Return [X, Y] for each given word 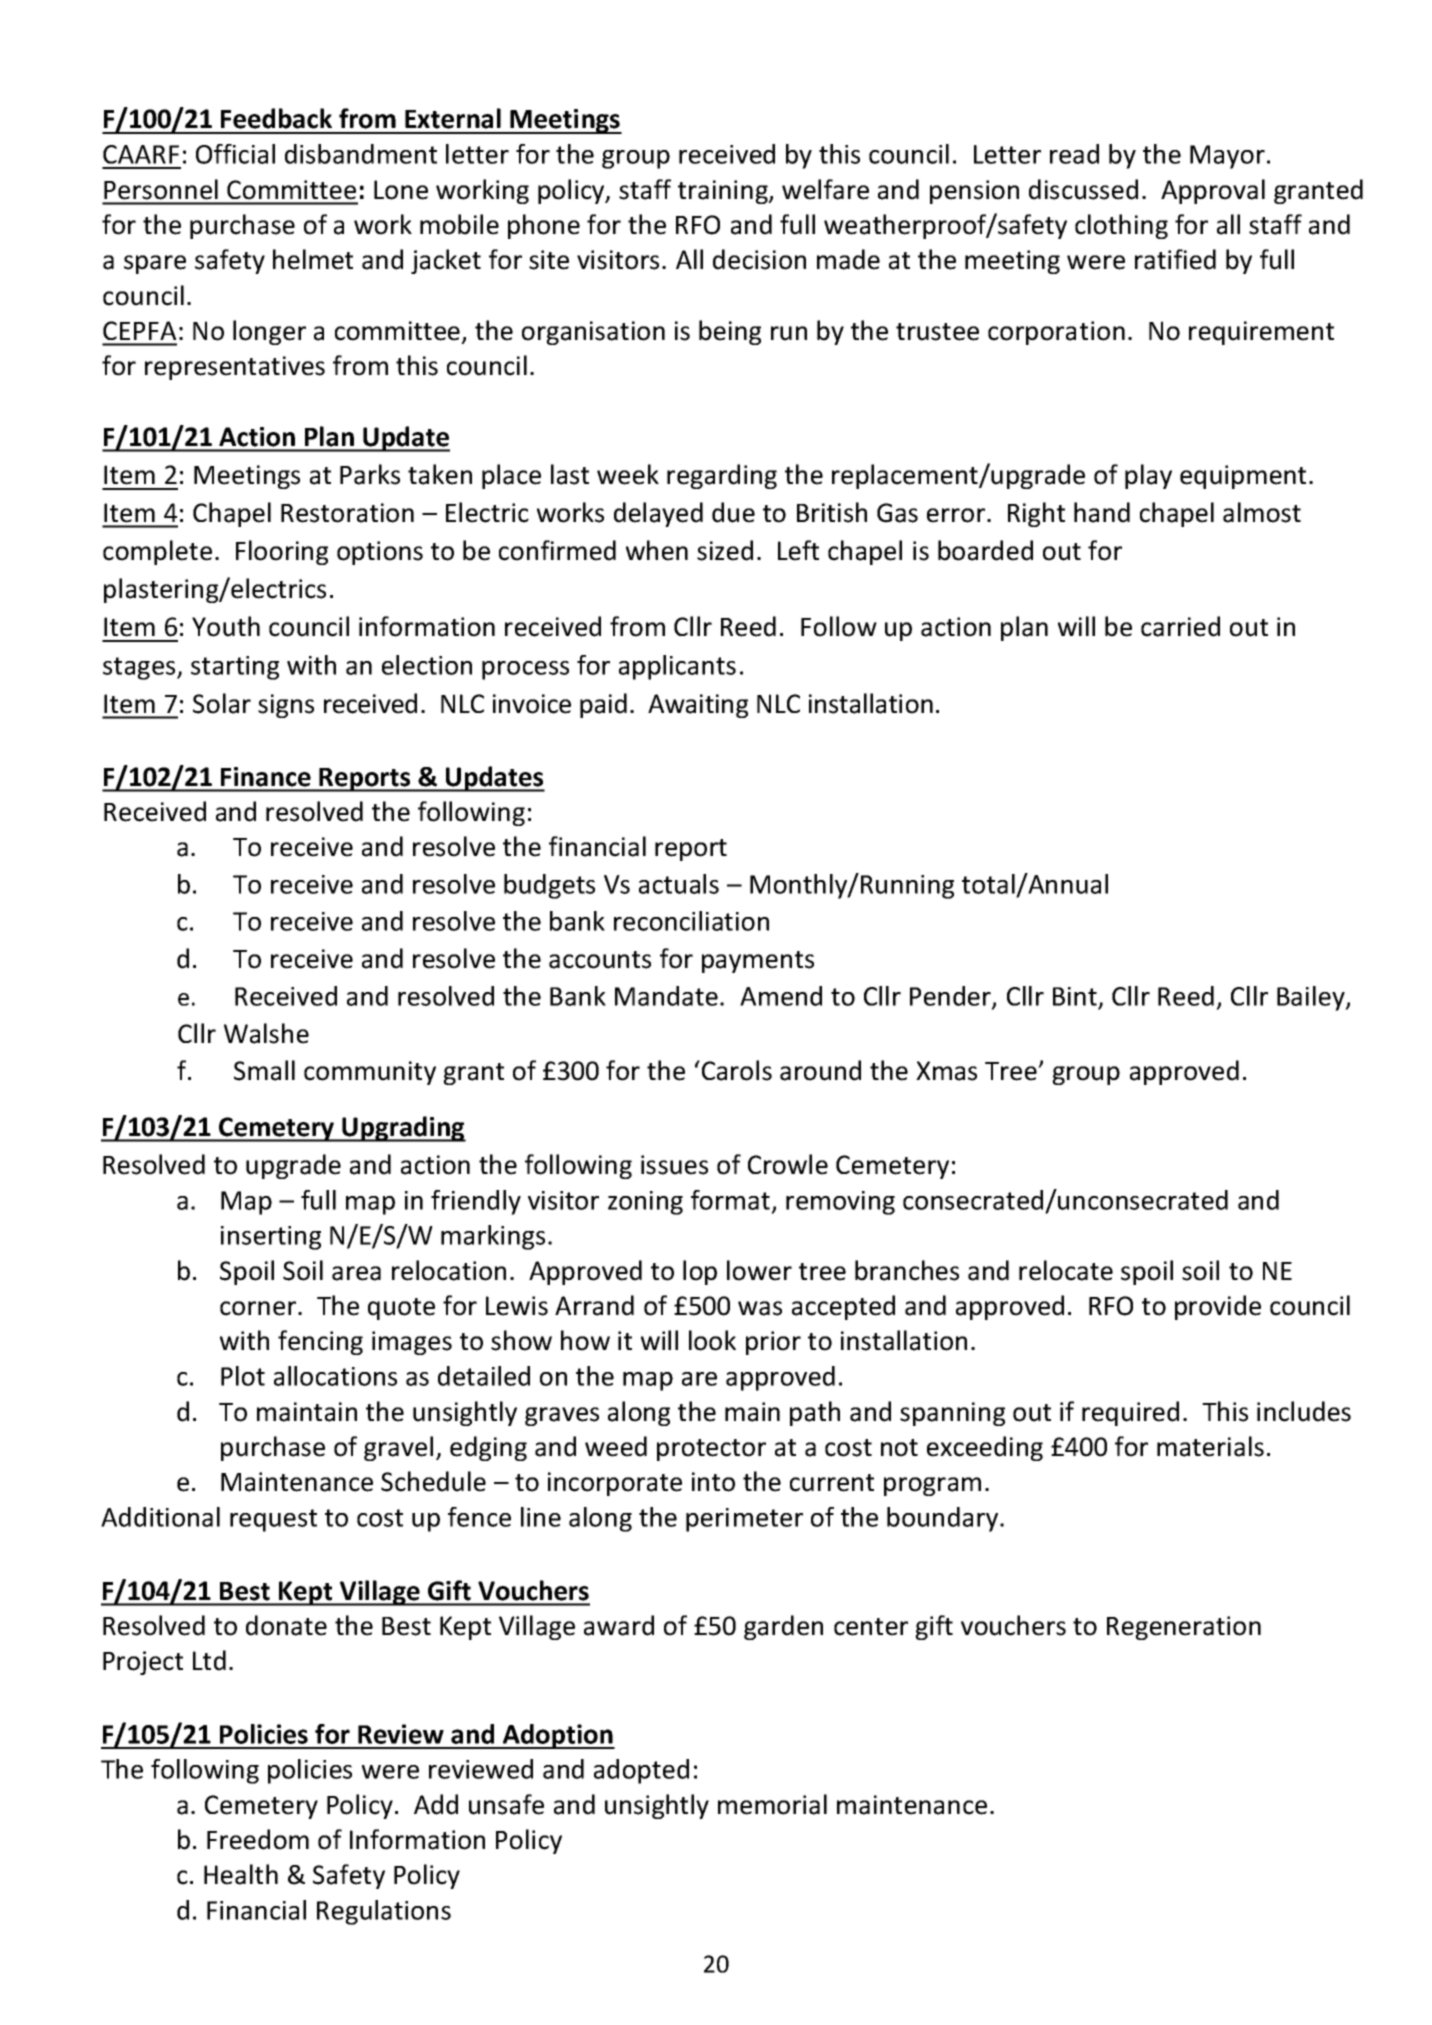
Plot [243, 1376]
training [724, 192]
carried [1180, 626]
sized [725, 550]
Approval [1213, 191]
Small [264, 1070]
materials [1210, 1446]
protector [711, 1450]
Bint [1076, 997]
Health [241, 1874]
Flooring [282, 552]
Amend [781, 996]
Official [235, 154]
